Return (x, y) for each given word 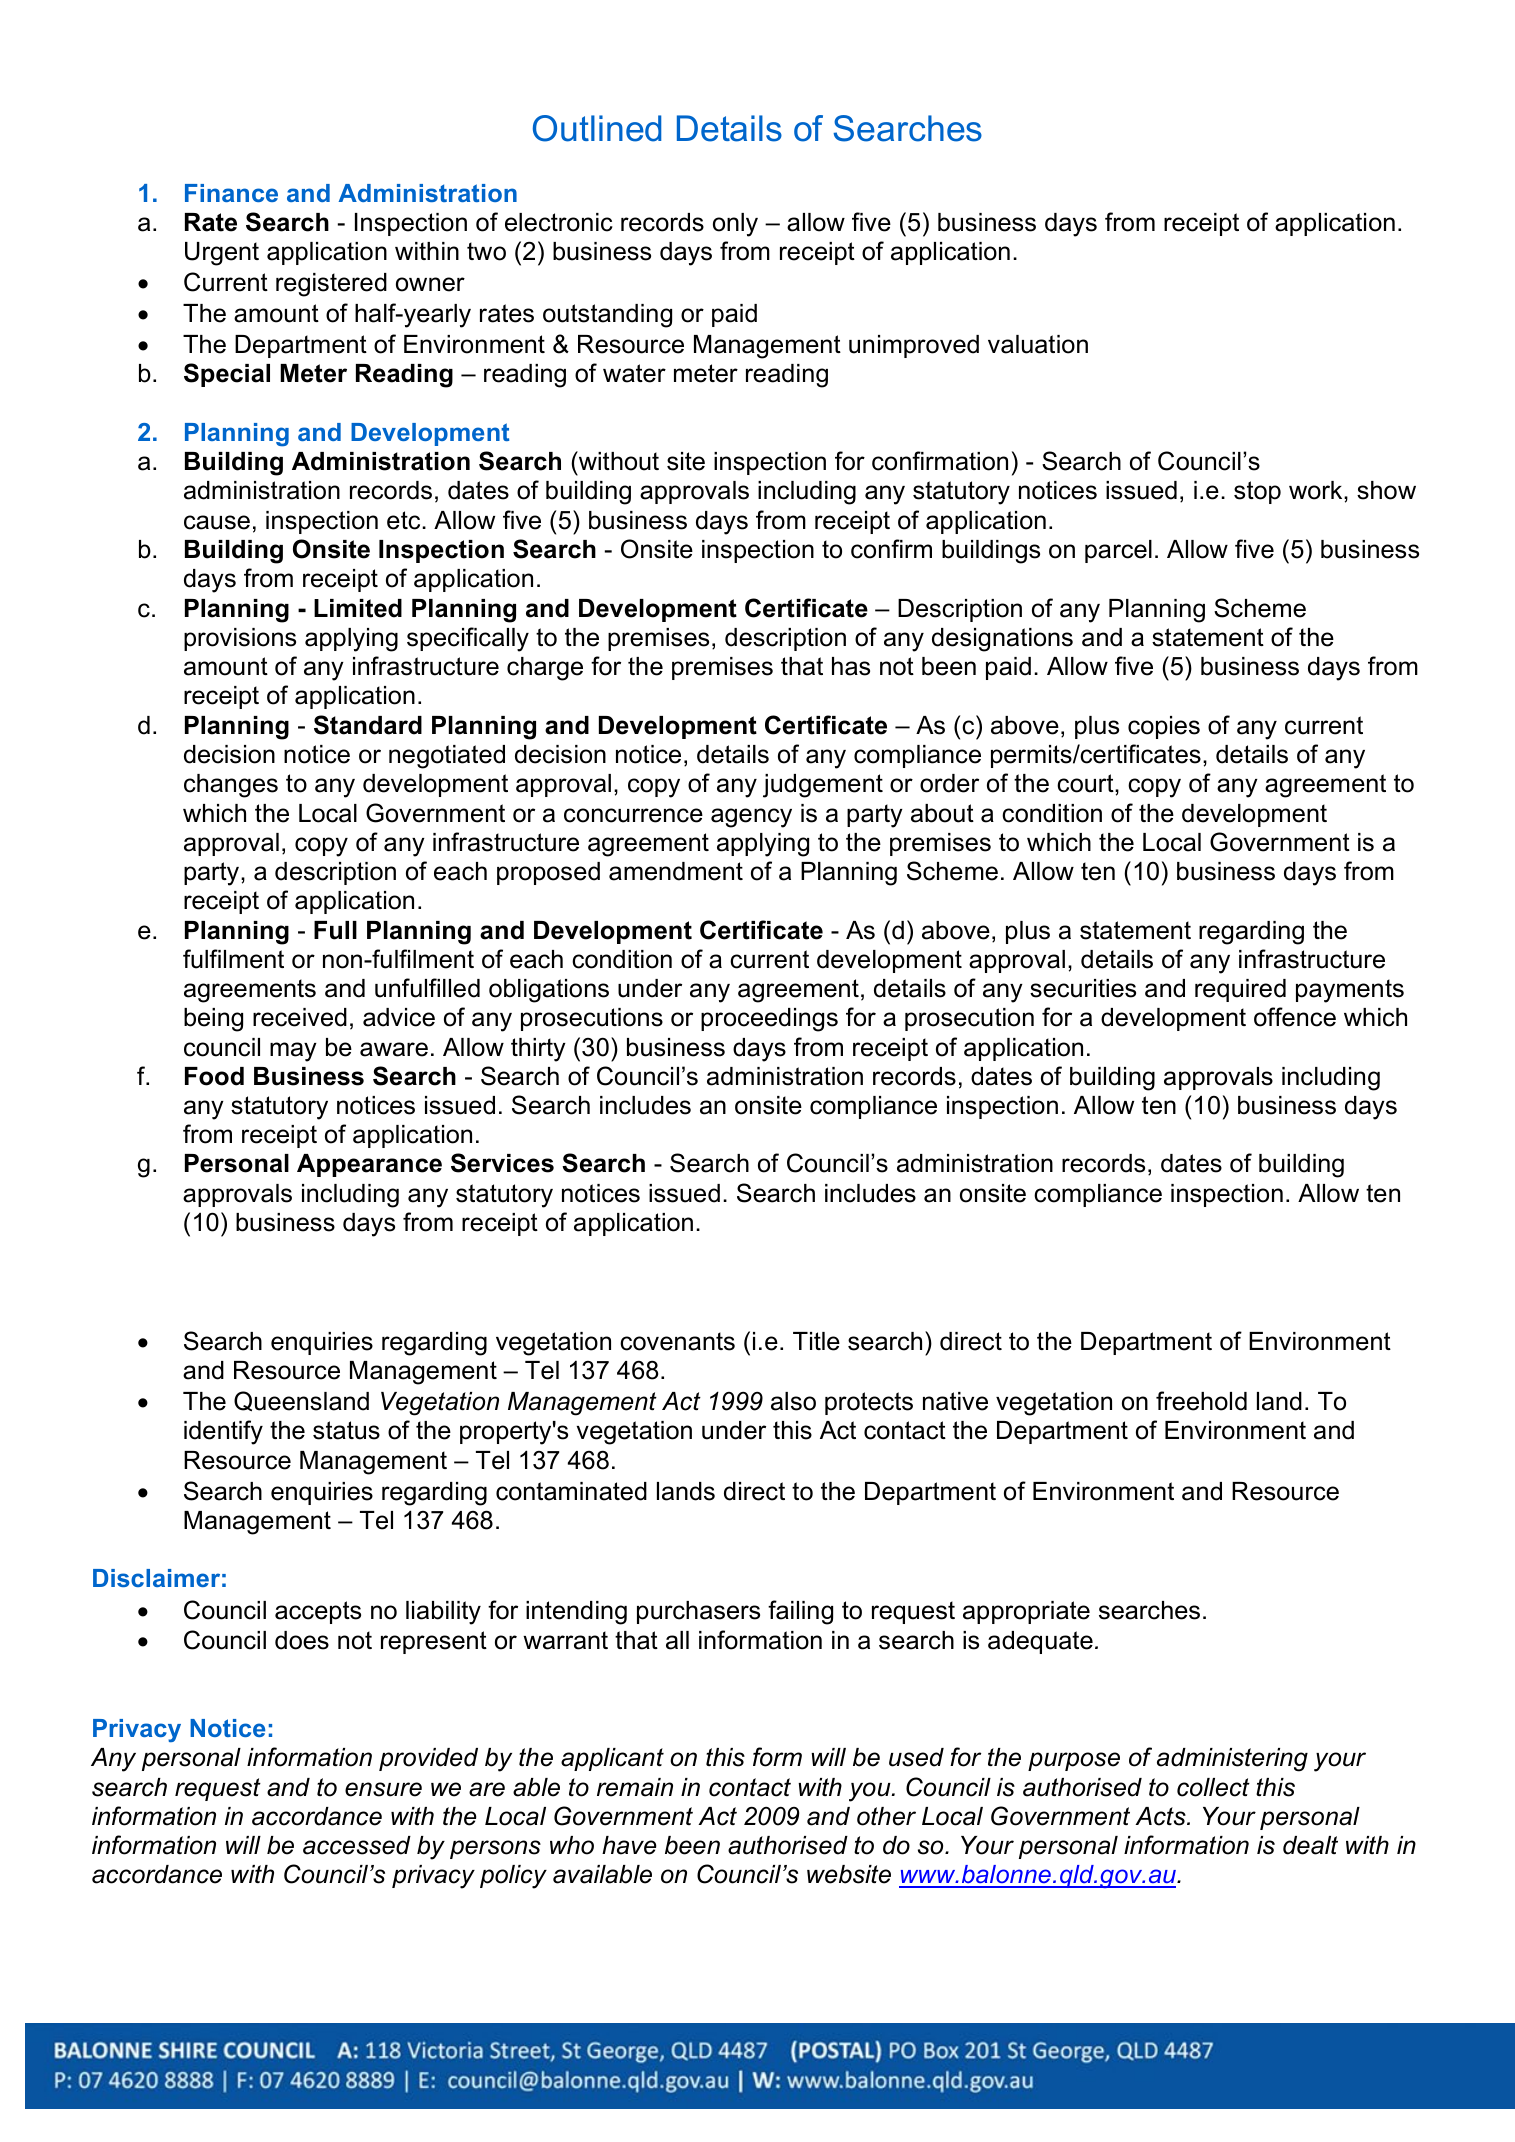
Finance (231, 193)
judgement (823, 786)
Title (816, 1341)
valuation (1038, 344)
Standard (368, 725)
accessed (357, 1845)
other (886, 1816)
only (735, 225)
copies (1164, 727)
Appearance (369, 1165)
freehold (1201, 1401)
